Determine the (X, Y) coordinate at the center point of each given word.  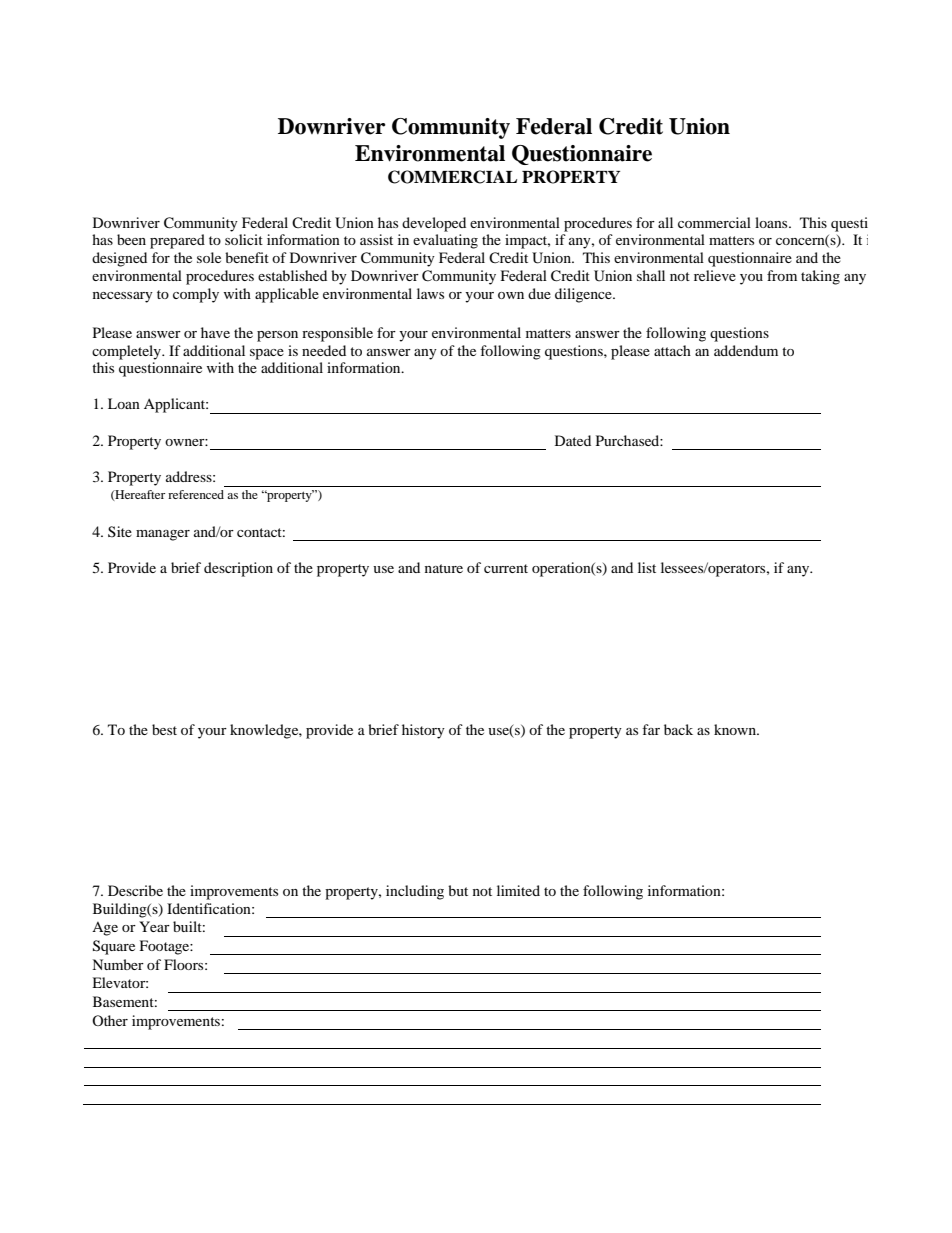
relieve (715, 275)
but (458, 890)
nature (444, 568)
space (267, 354)
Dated (573, 440)
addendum (746, 350)
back (678, 729)
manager (163, 535)
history (423, 731)
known (736, 729)
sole (209, 257)
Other (110, 1020)
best (164, 729)
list (647, 567)
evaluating (445, 241)
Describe (135, 890)
